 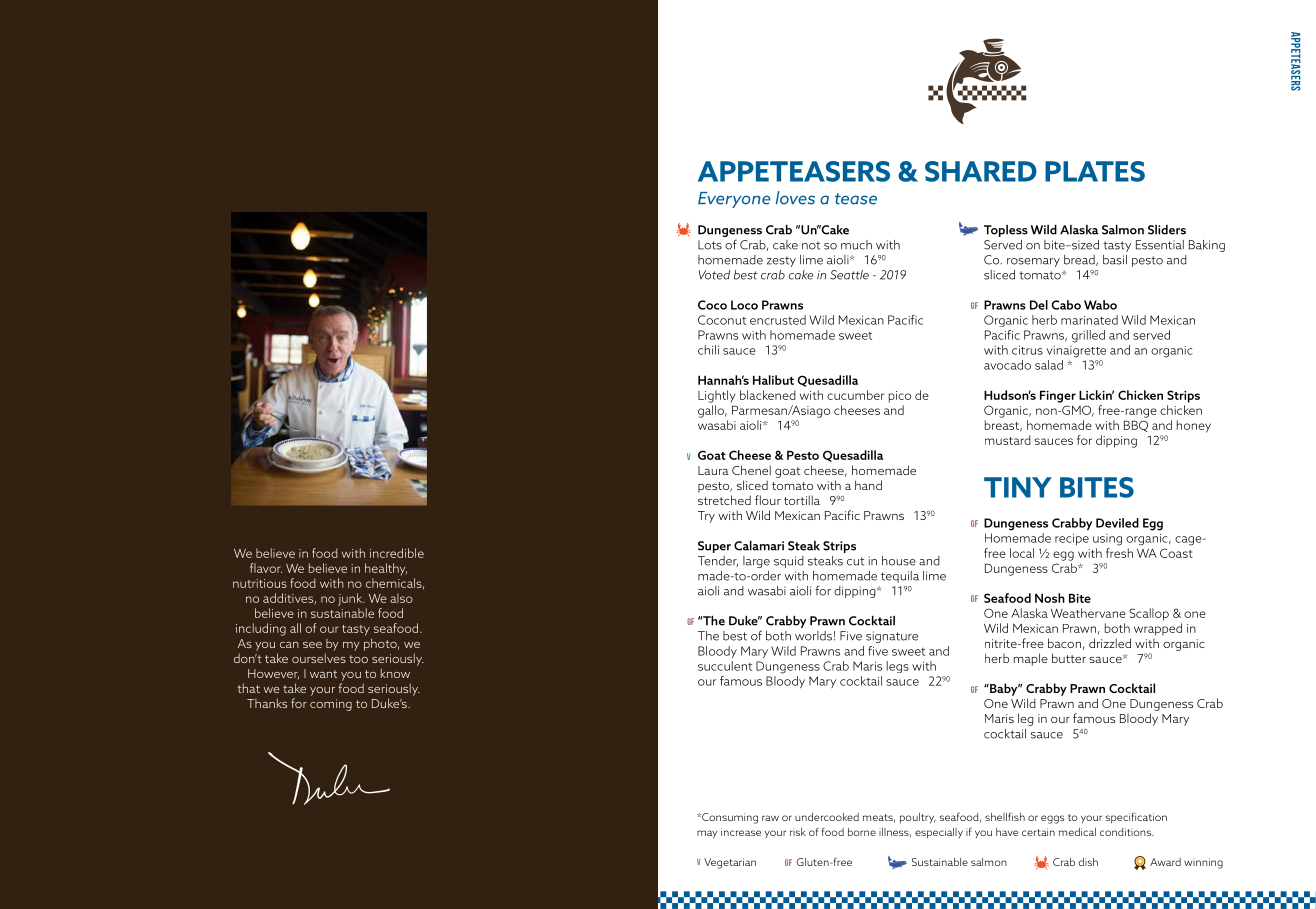 What do you see at coordinates (1077, 832) in the page?
I see `medical` at bounding box center [1077, 832].
